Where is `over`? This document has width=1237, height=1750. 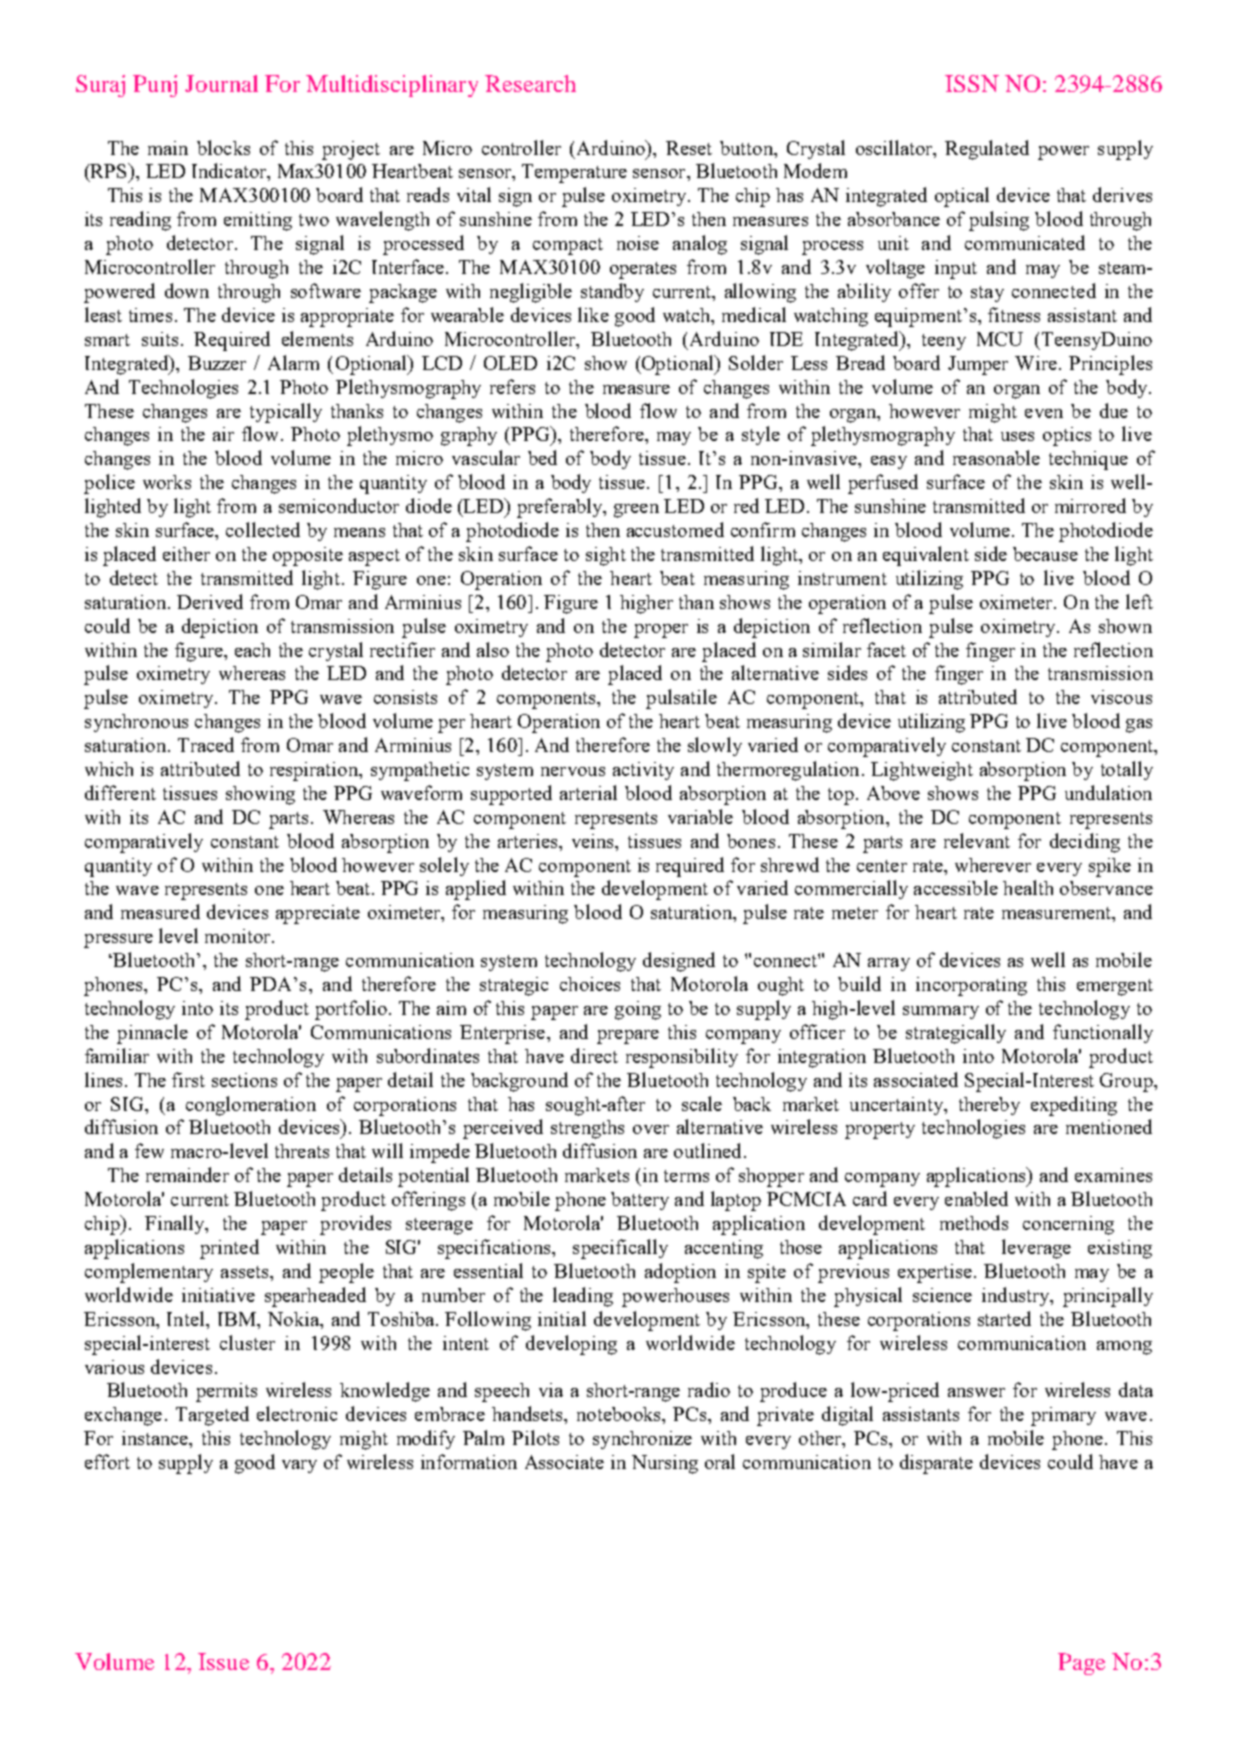 over is located at coordinates (651, 1129).
